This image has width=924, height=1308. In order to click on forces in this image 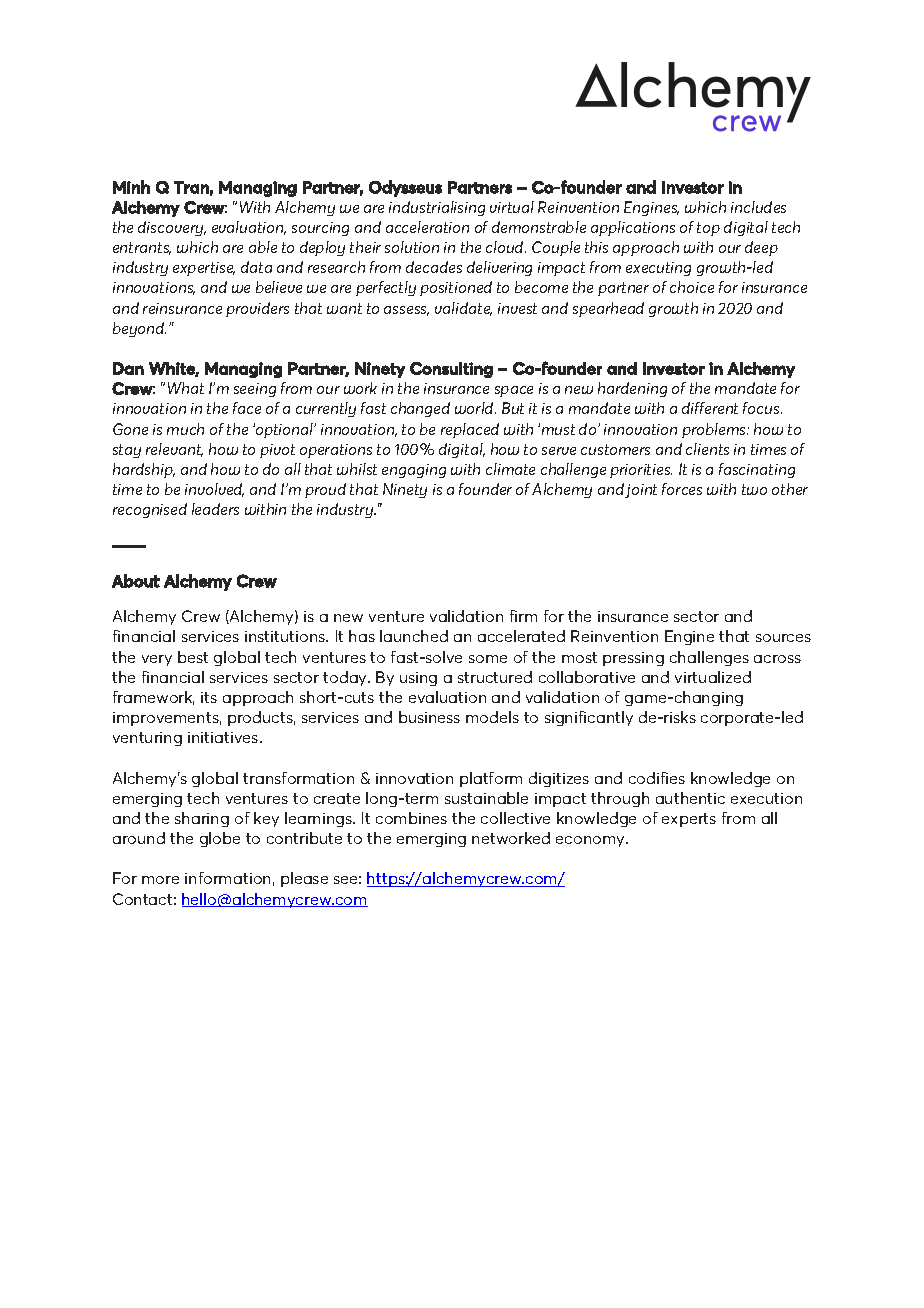, I will do `click(682, 489)`.
